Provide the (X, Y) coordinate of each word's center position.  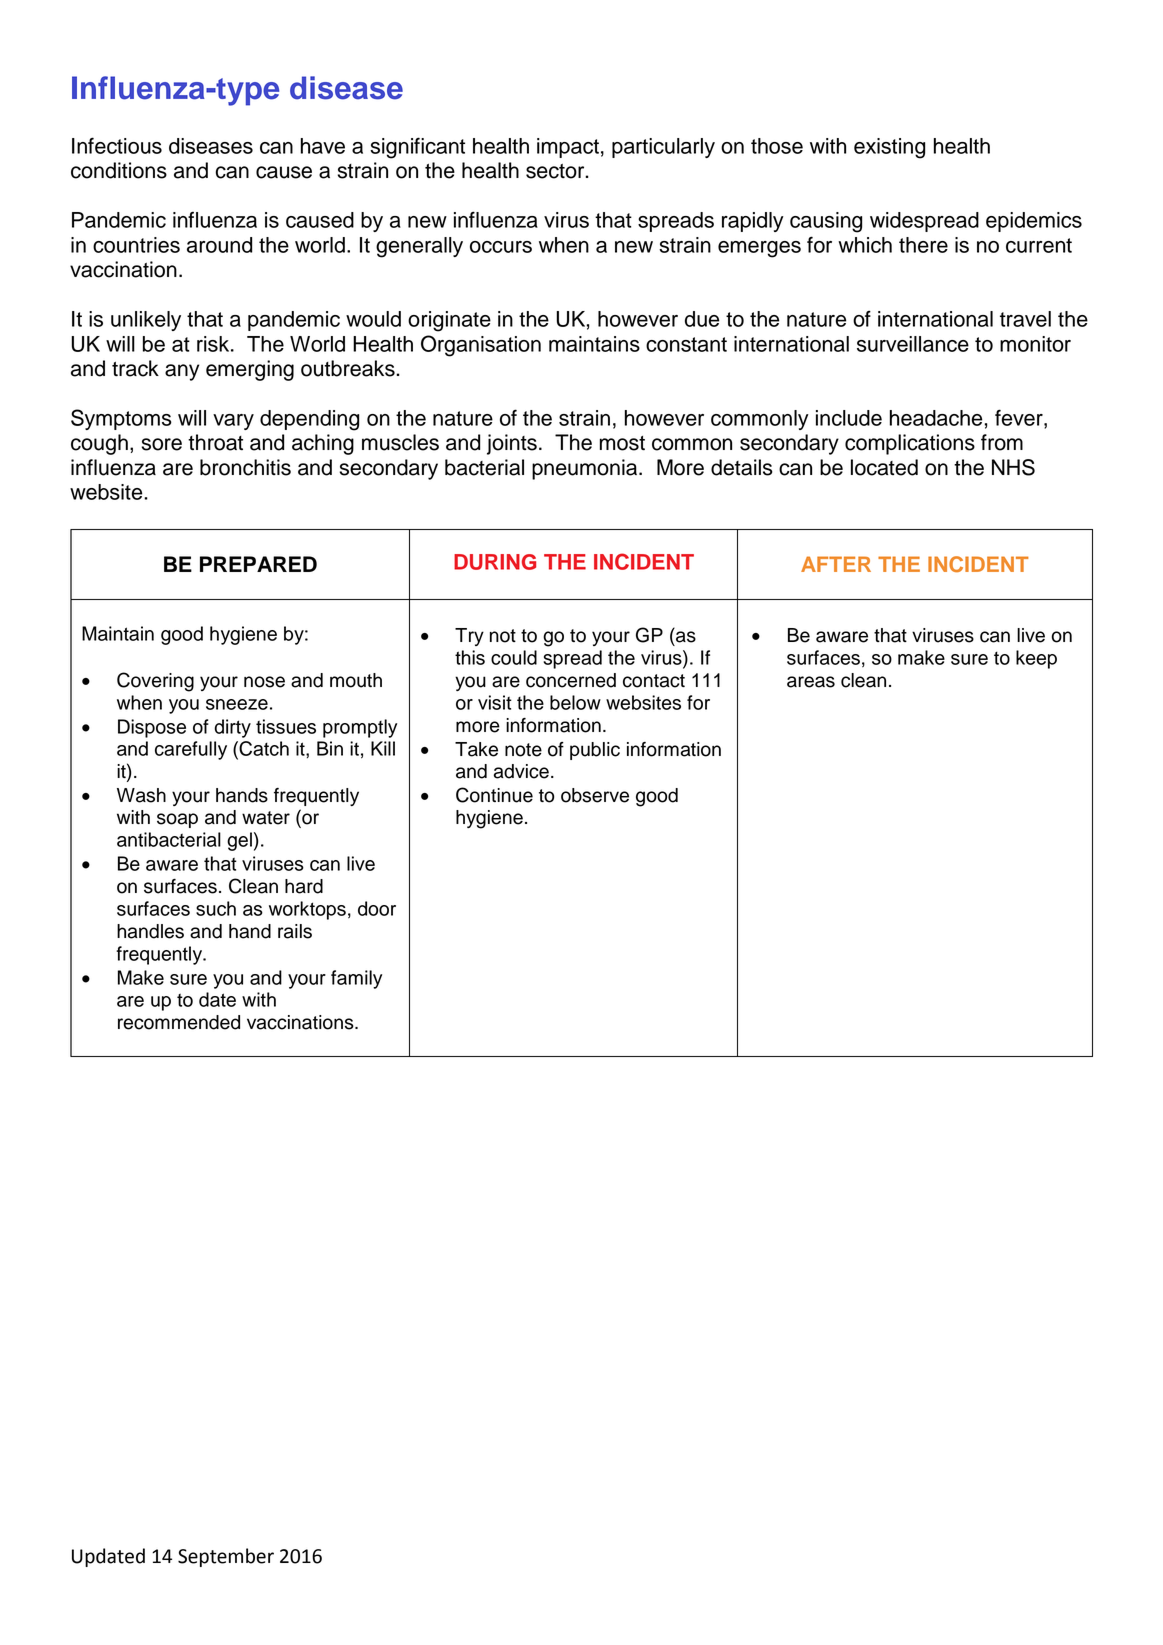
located (884, 467)
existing (889, 148)
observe (595, 795)
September (226, 1557)
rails (295, 931)
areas (811, 682)
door (377, 908)
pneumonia (586, 469)
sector (556, 171)
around (219, 245)
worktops (307, 910)
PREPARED (258, 564)
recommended (179, 1022)
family (356, 979)
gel (239, 841)
